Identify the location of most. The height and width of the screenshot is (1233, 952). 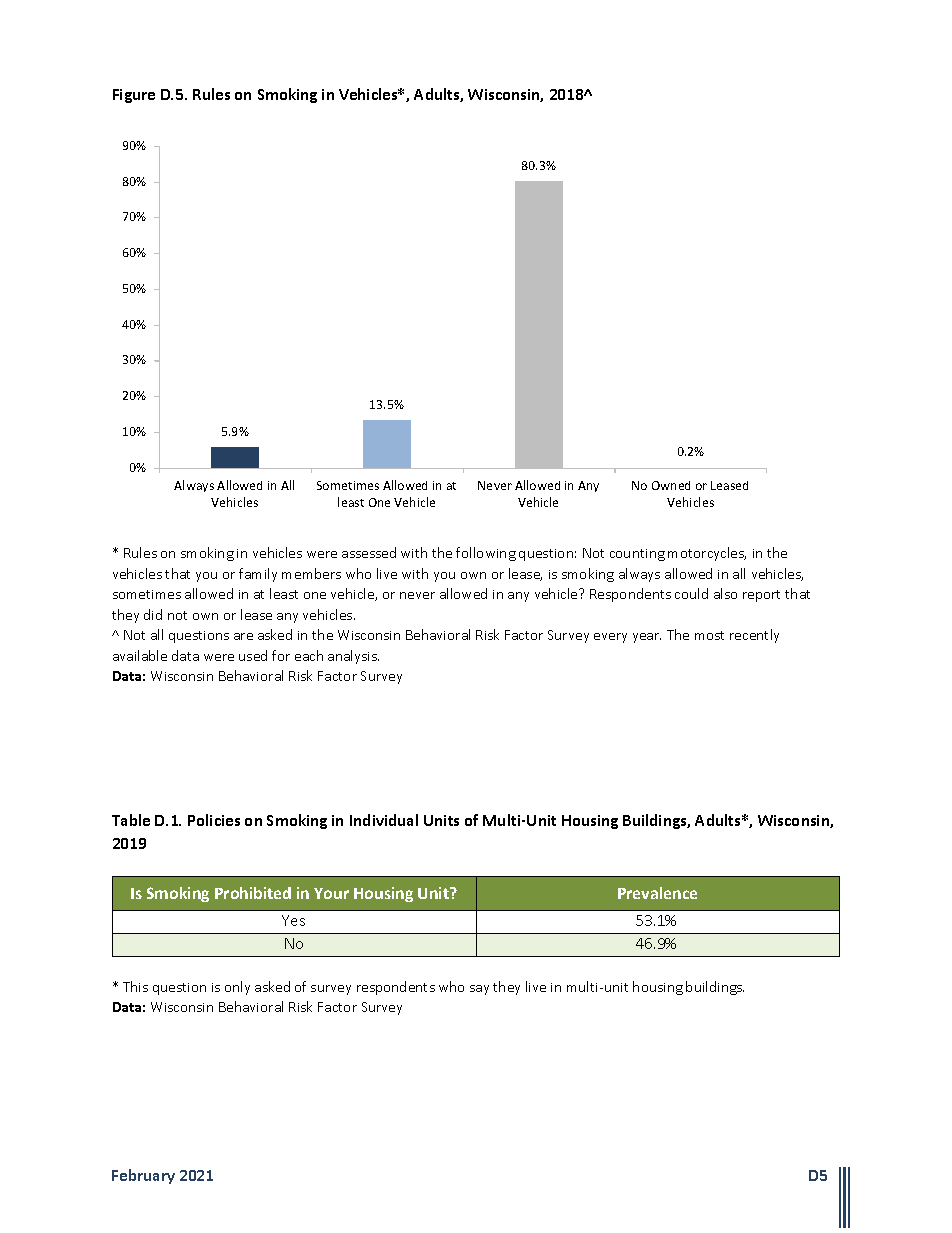
(709, 635).
